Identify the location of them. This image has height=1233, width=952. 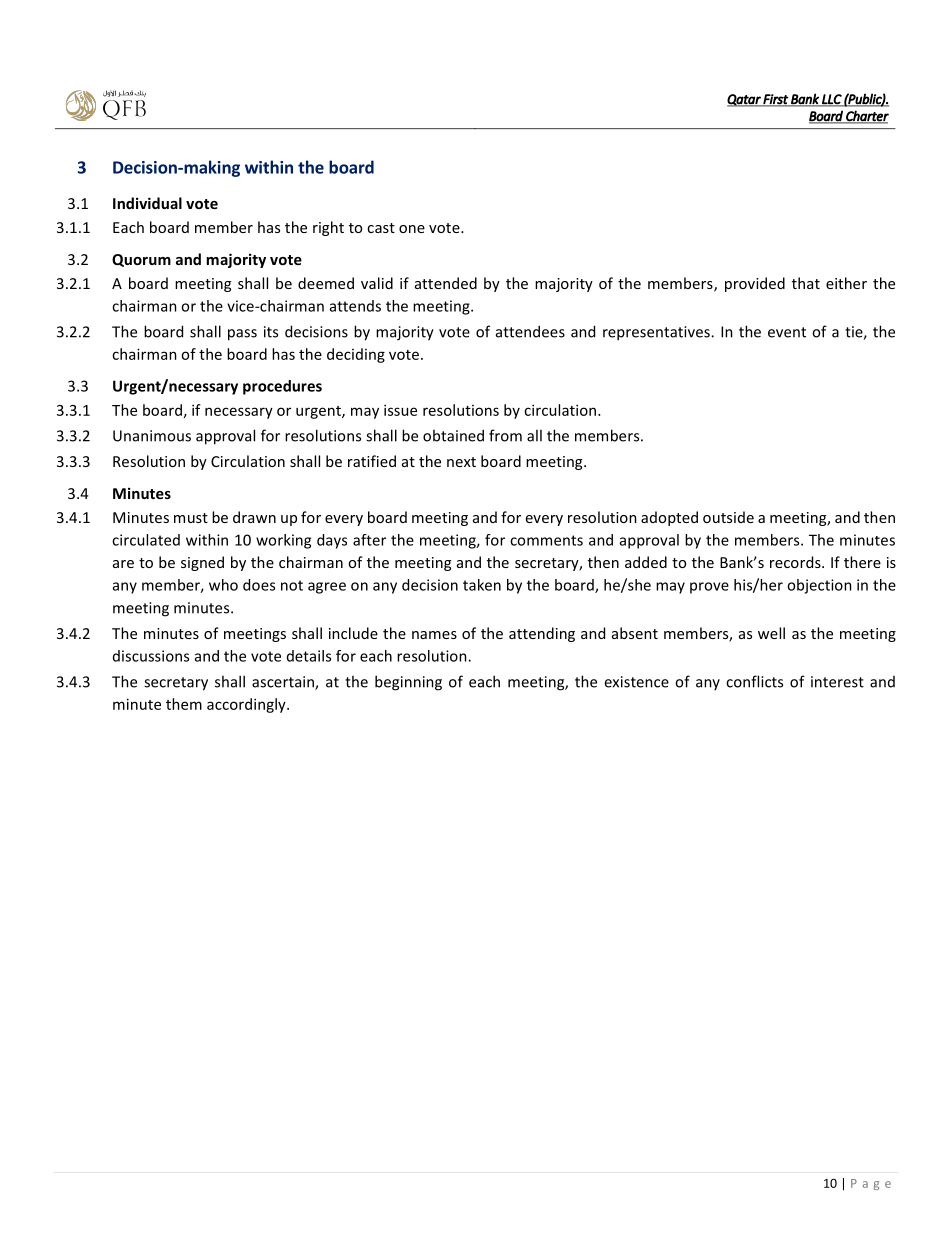
(184, 704).
